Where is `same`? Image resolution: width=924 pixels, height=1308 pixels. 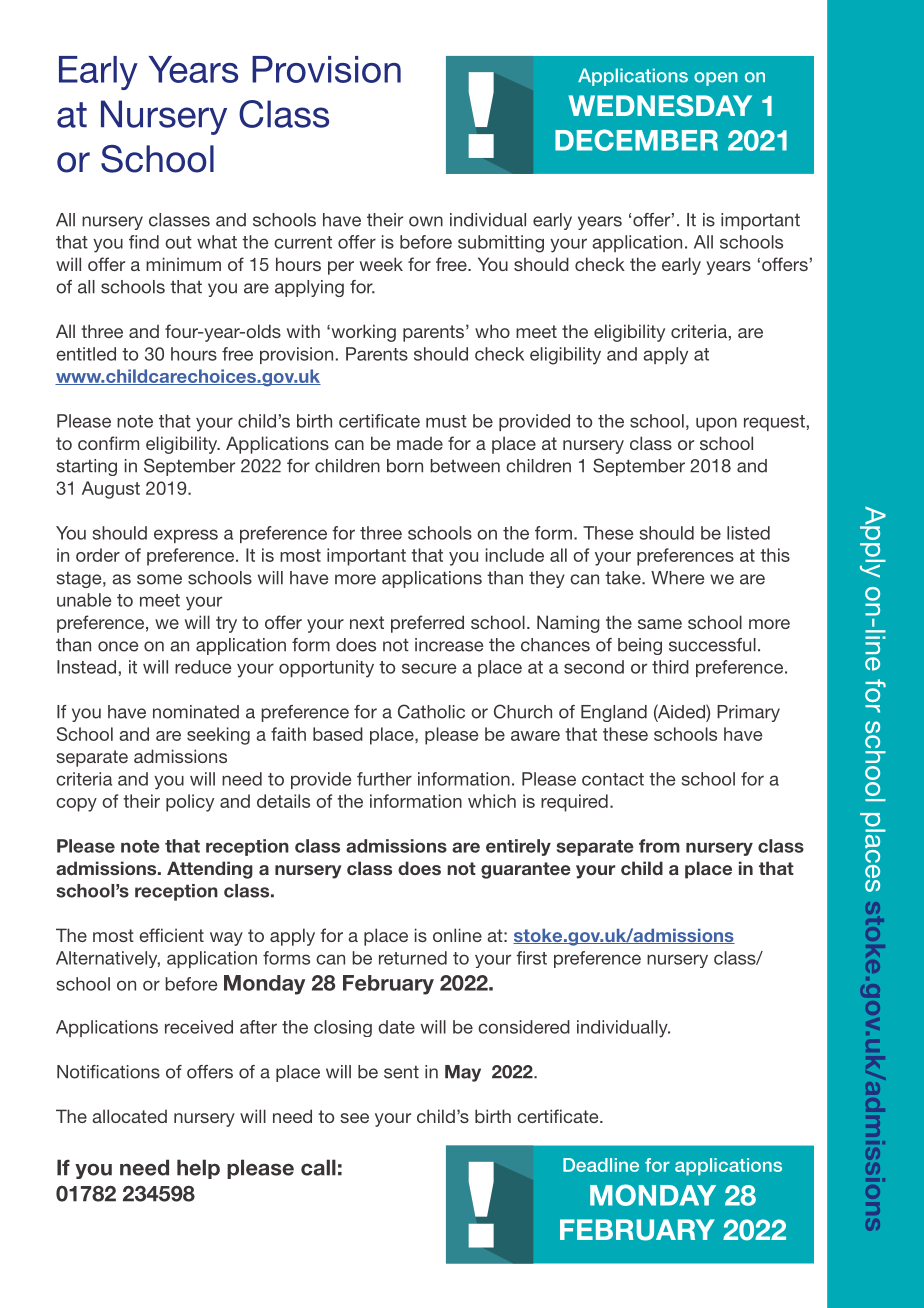
same is located at coordinates (660, 624).
